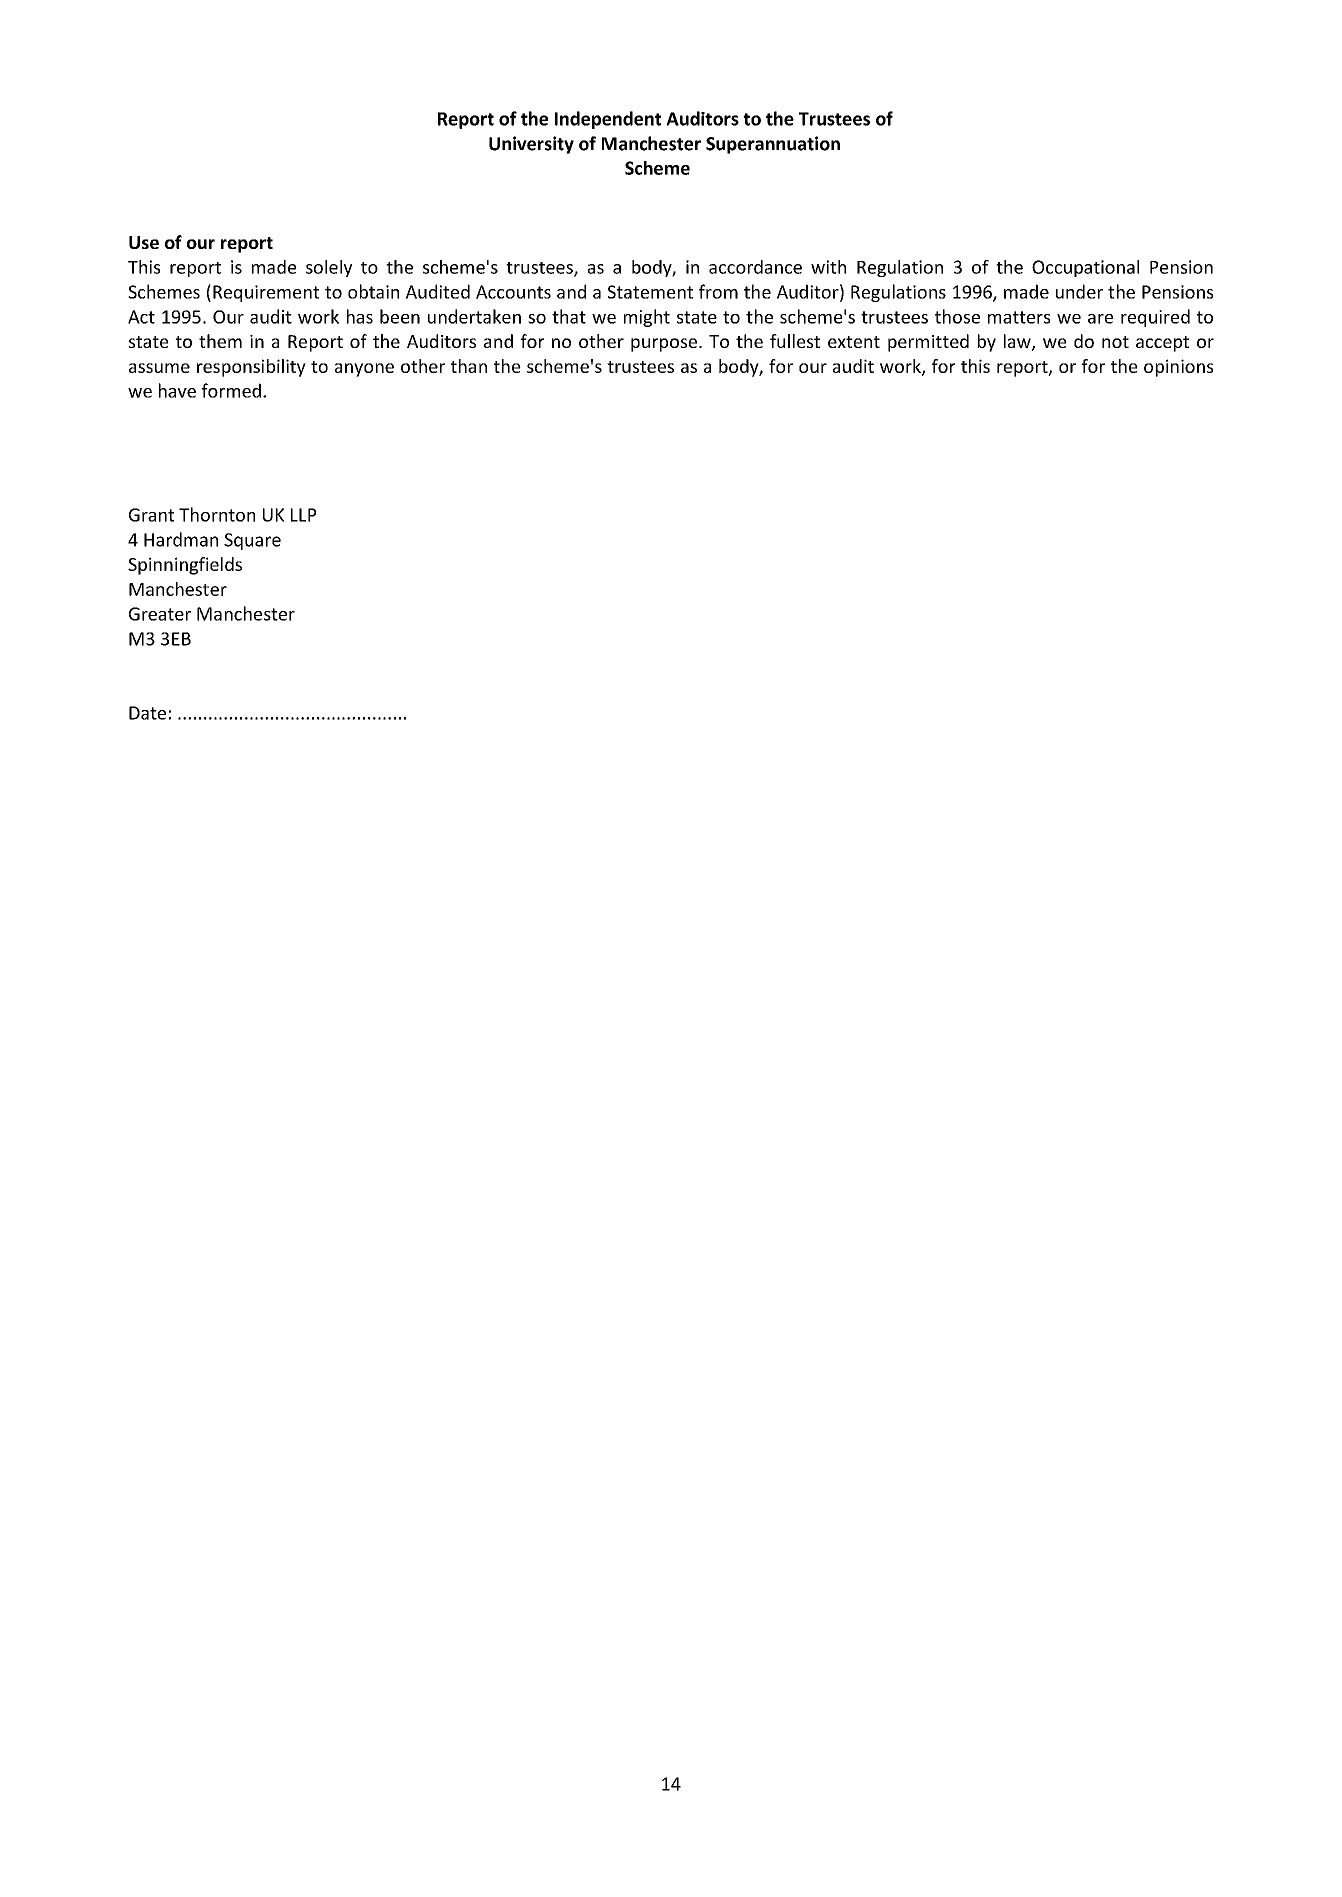 Image resolution: width=1342 pixels, height=1897 pixels. Describe the element at coordinates (252, 541) in the screenshot. I see `Square` at that location.
